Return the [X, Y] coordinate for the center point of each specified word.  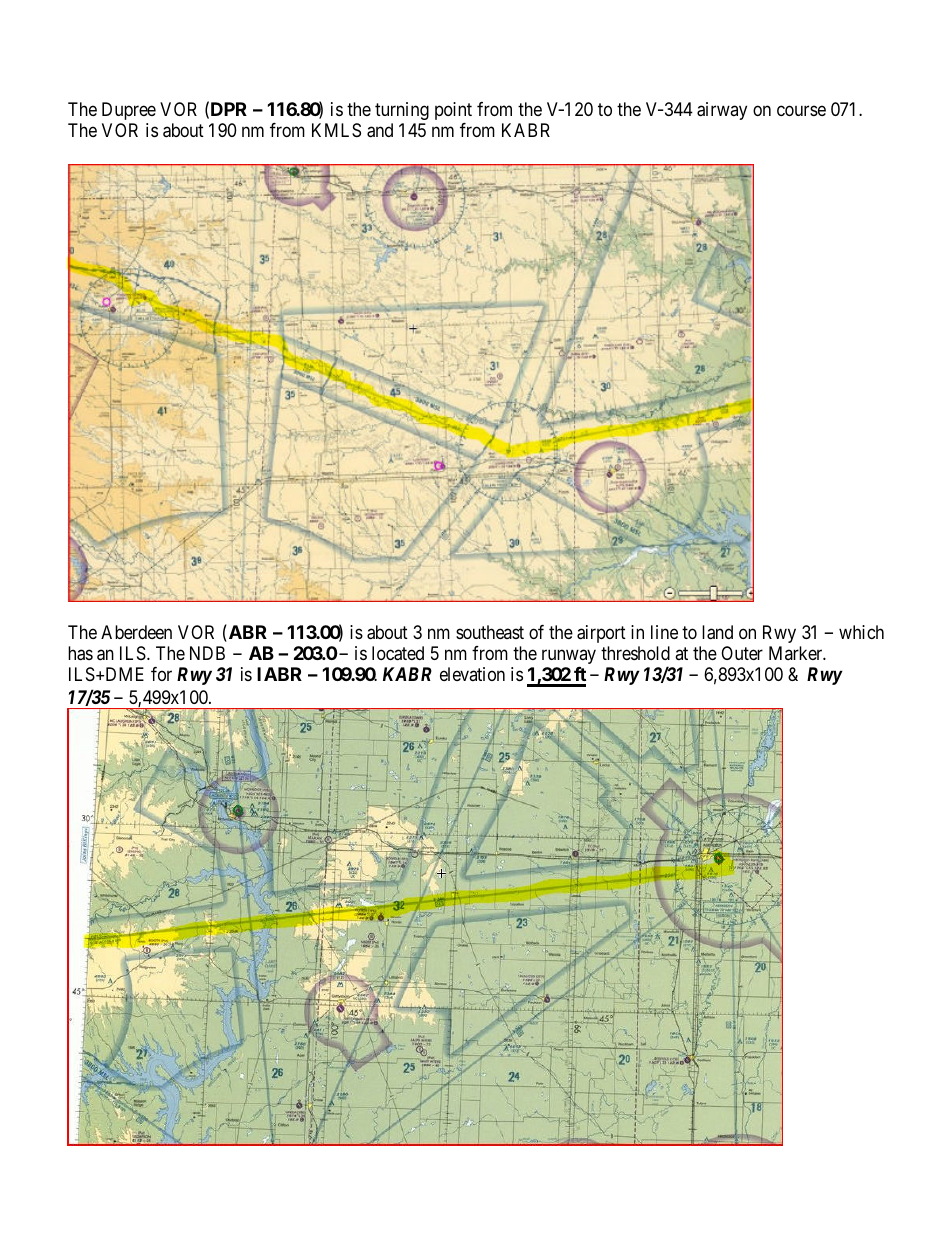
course [801, 111]
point [453, 111]
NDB [207, 653]
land [717, 632]
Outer [742, 653]
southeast [490, 632]
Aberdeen [136, 632]
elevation [472, 674]
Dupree [129, 111]
